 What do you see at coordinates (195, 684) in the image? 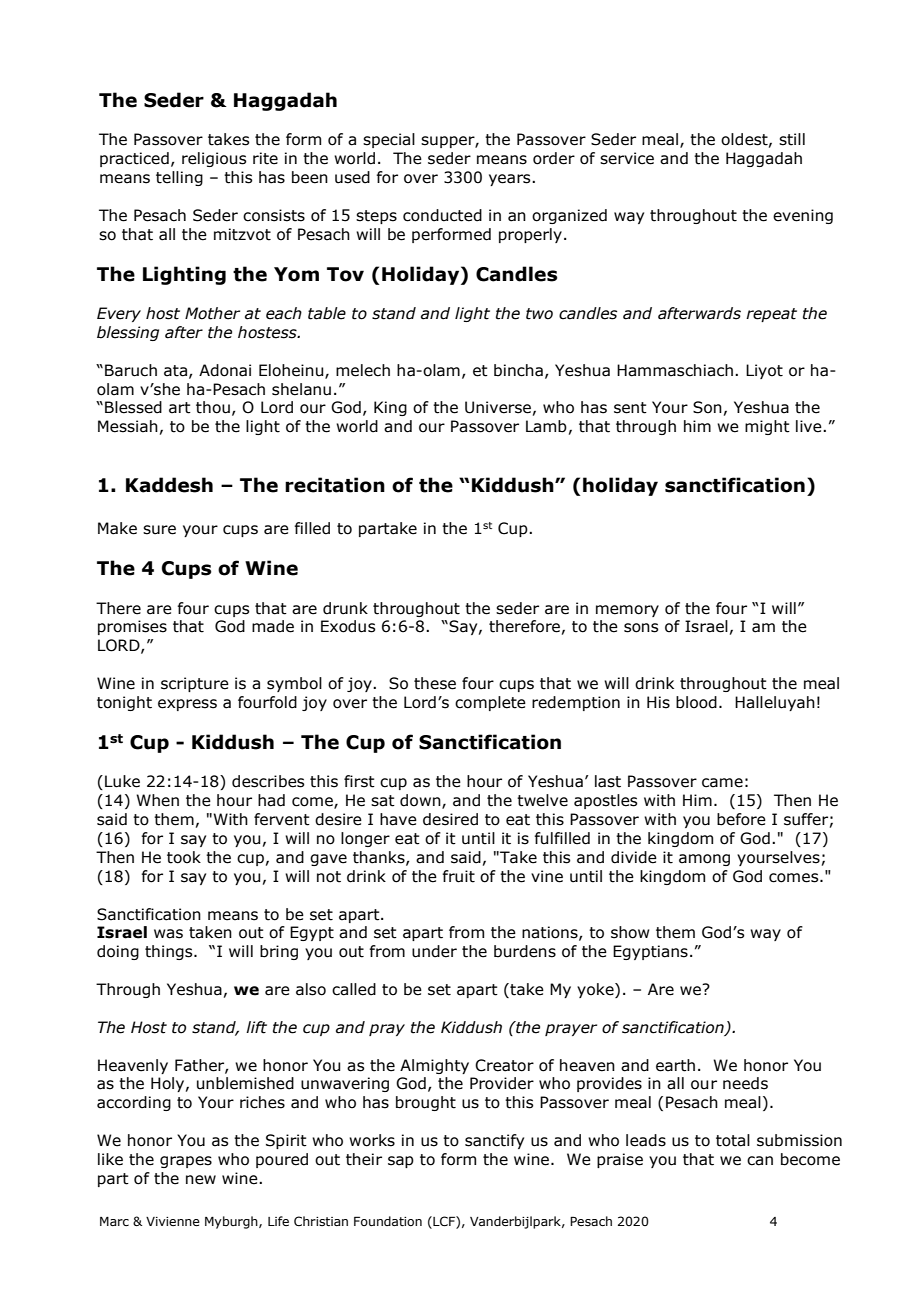
I see `scripture` at bounding box center [195, 684].
